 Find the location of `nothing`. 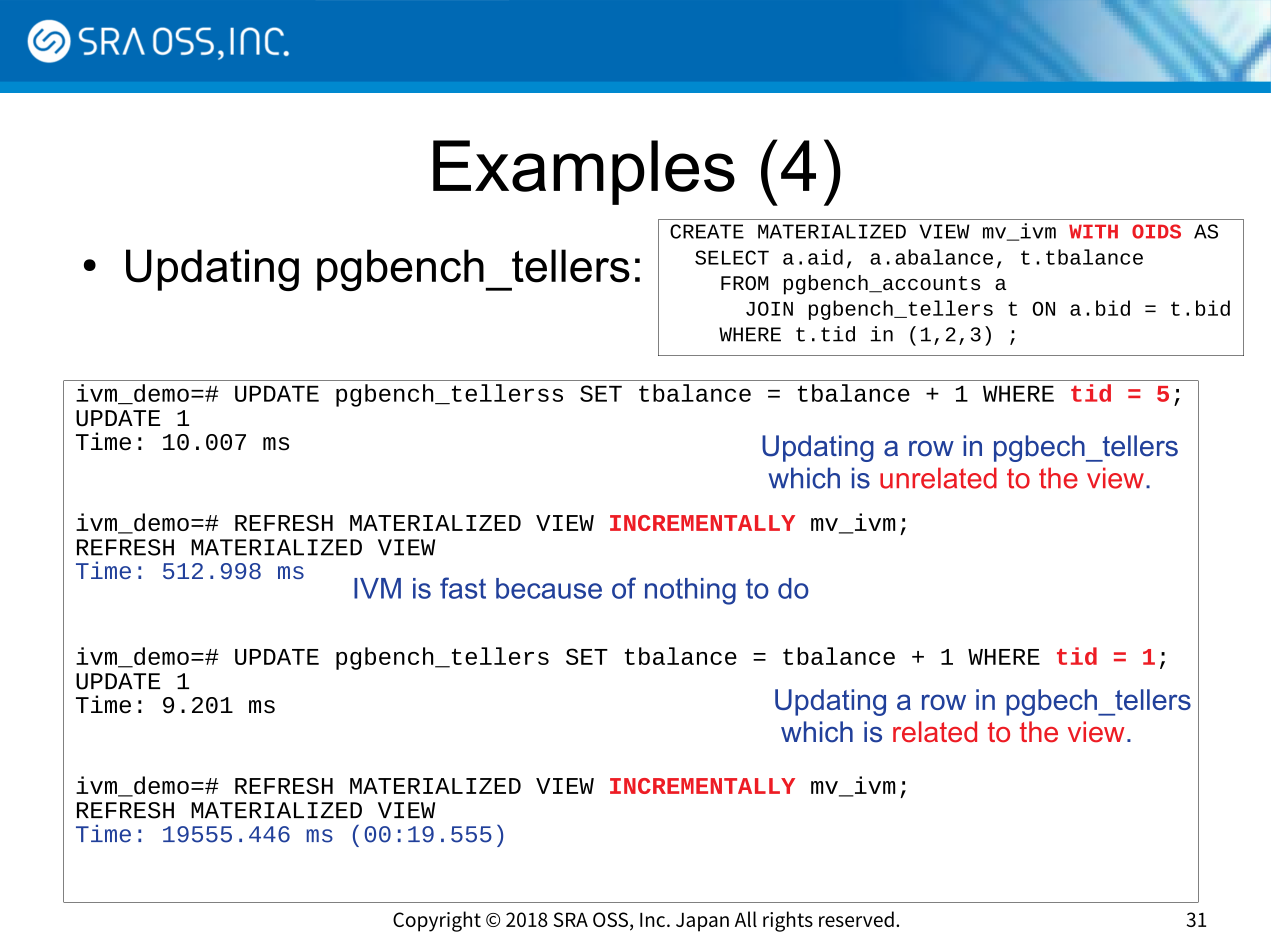

nothing is located at coordinates (690, 591).
